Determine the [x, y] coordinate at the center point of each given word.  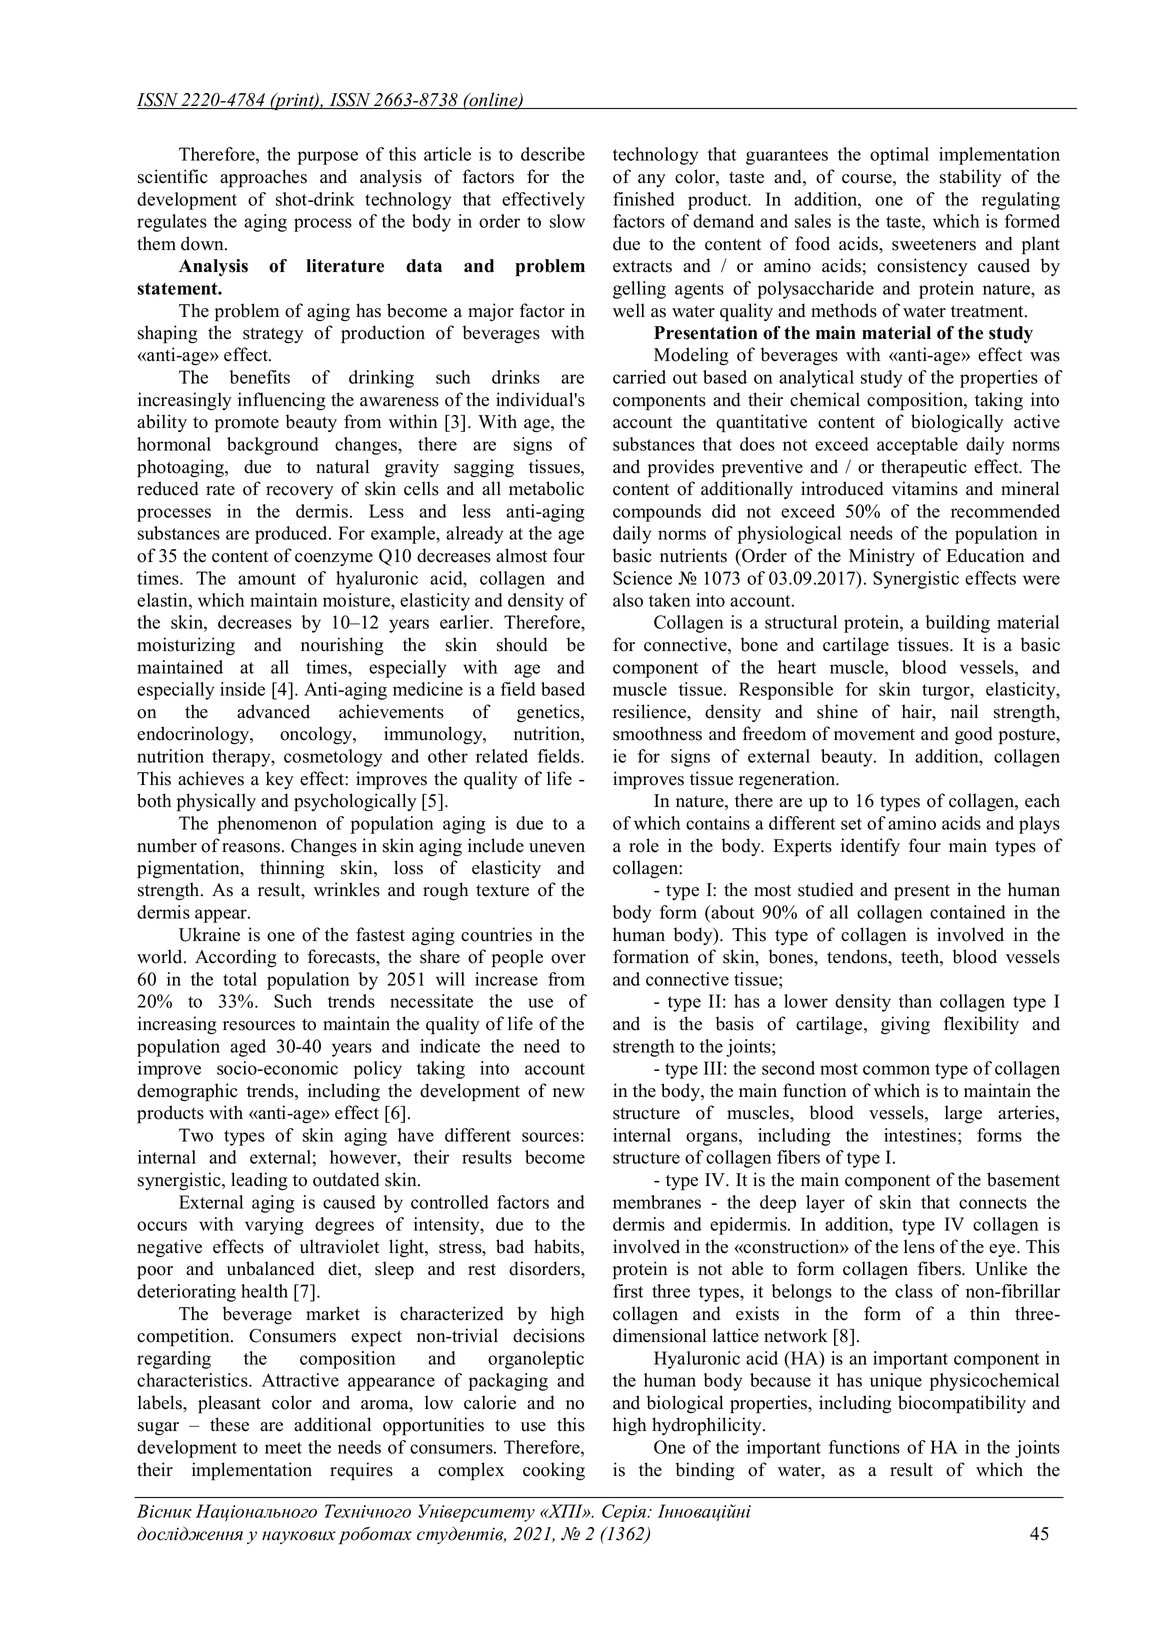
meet [283, 1448]
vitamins [925, 488]
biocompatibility [962, 1404]
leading [259, 1181]
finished [644, 199]
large [963, 1114]
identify [870, 847]
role [644, 845]
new [569, 1093]
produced [292, 535]
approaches [263, 178]
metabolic [546, 488]
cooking [554, 1471]
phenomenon [267, 825]
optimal [899, 156]
